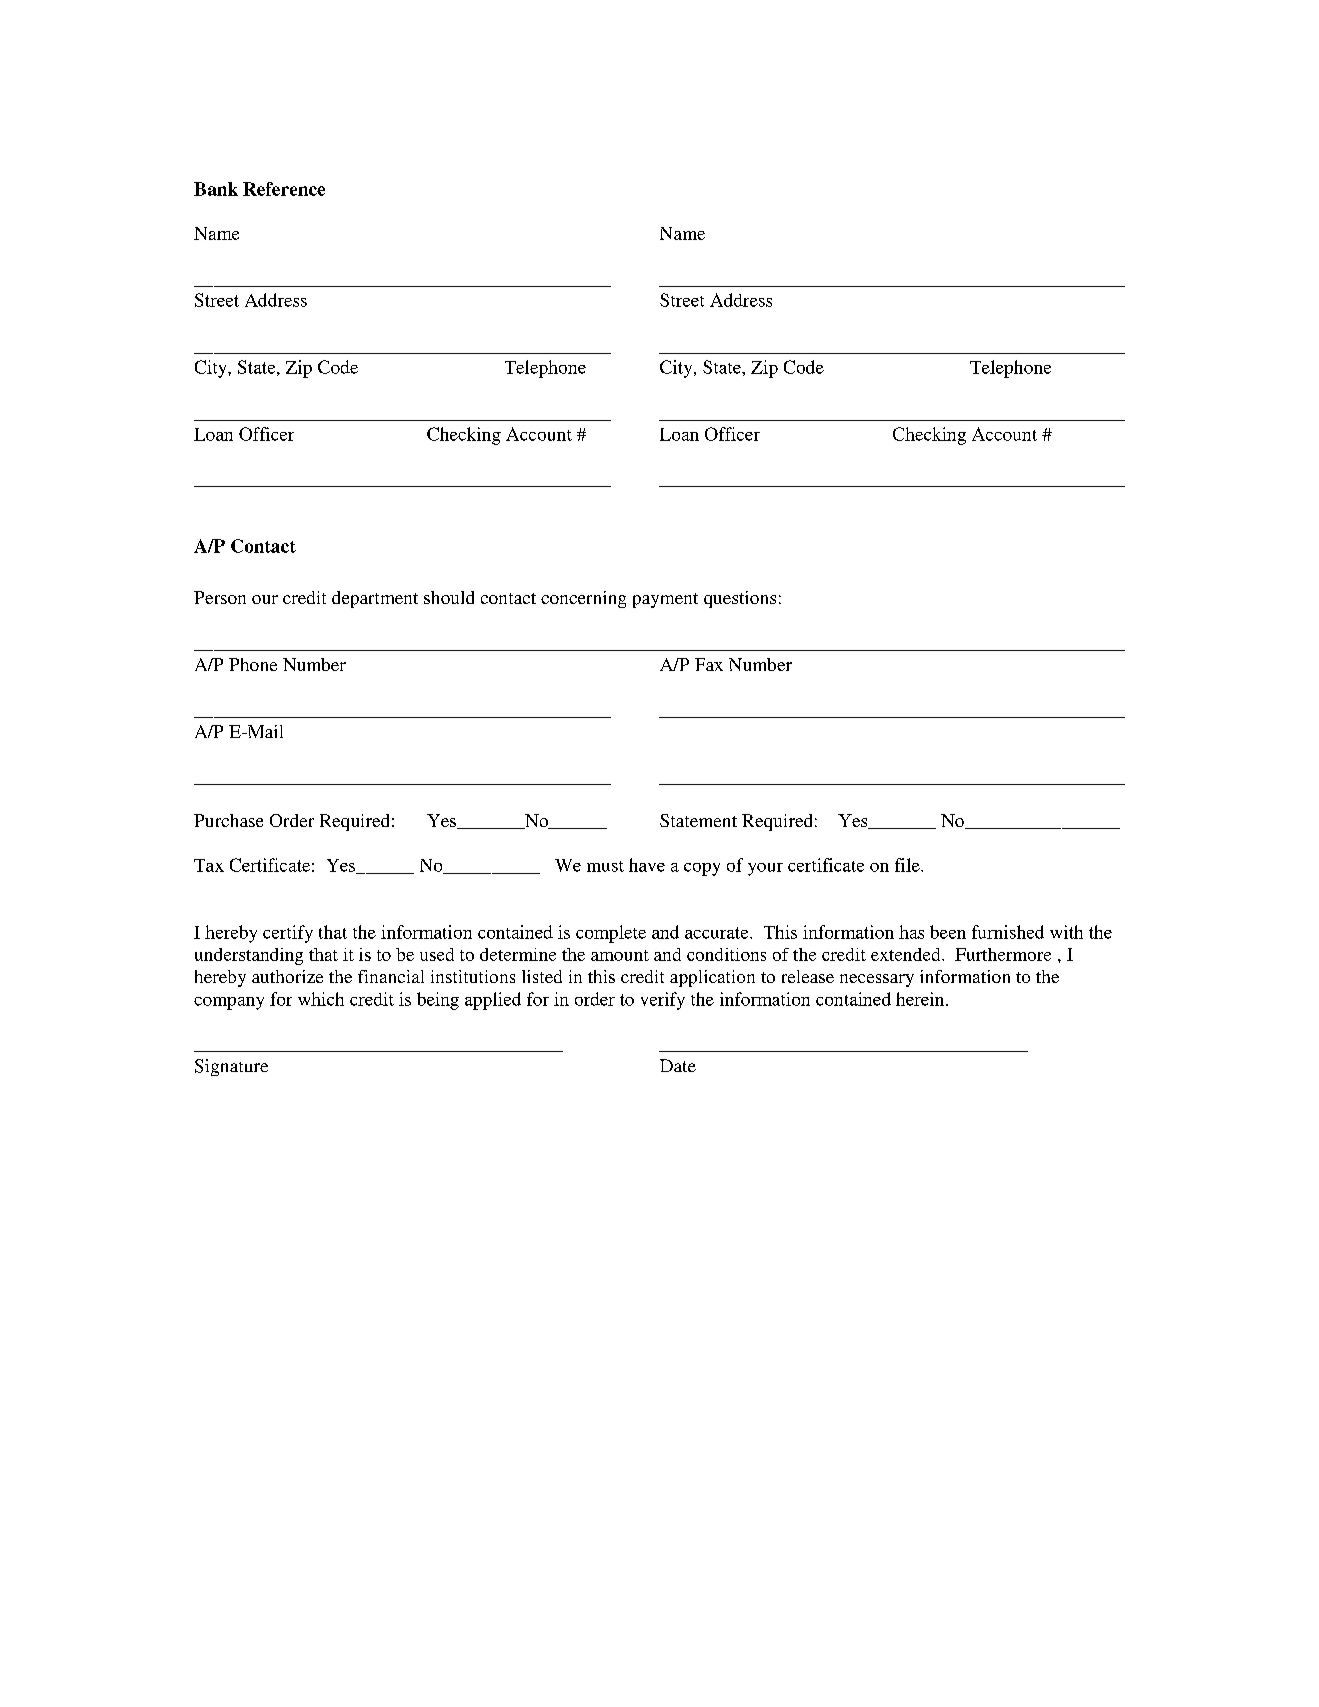 Image resolution: width=1319 pixels, height=1707 pixels. Describe the element at coordinates (665, 600) in the image. I see `payment` at that location.
